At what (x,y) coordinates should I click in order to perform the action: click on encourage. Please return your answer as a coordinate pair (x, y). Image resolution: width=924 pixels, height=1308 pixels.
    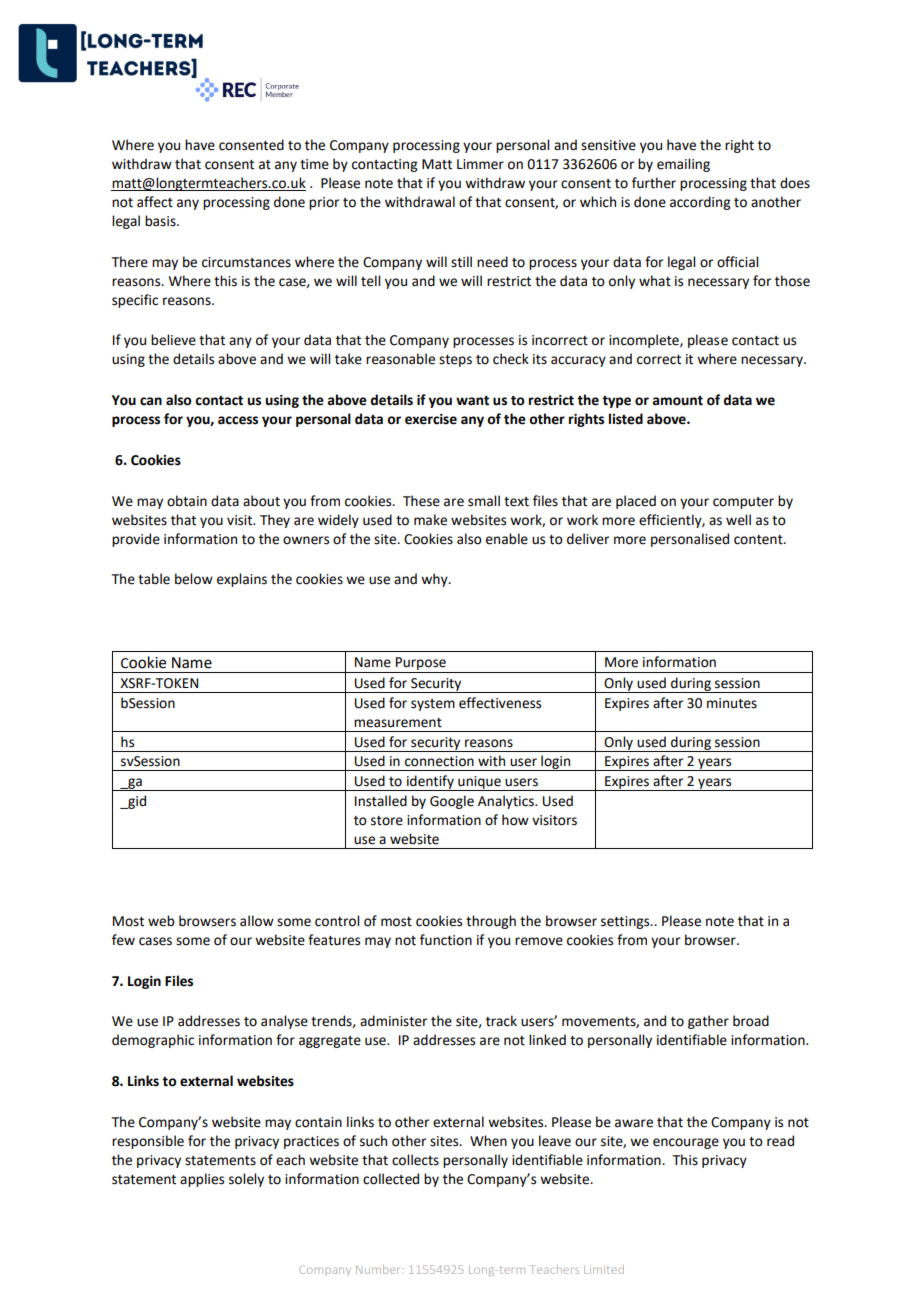
    Looking at the image, I should click on (686, 1143).
